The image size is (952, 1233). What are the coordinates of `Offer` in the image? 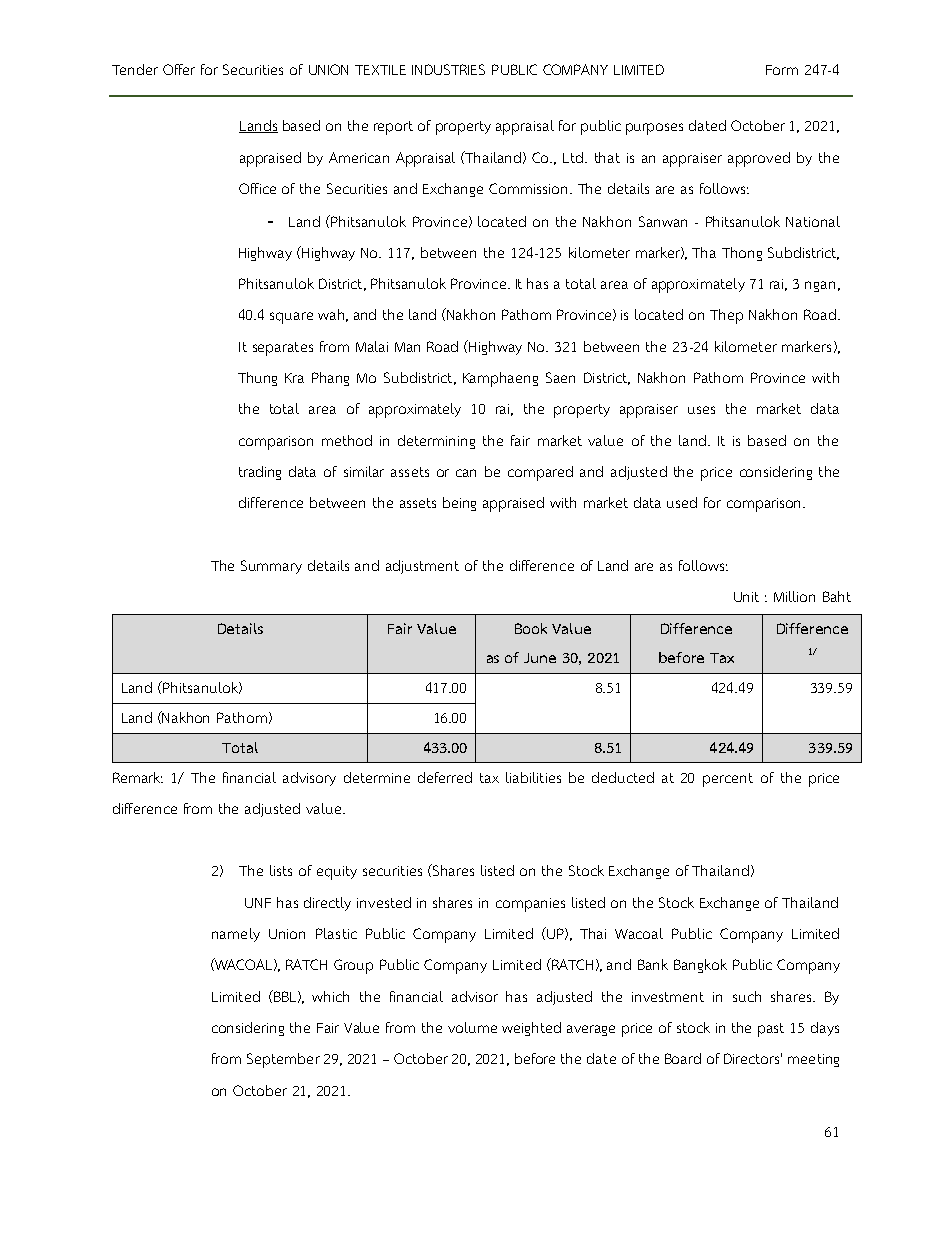 It's located at (179, 69).
